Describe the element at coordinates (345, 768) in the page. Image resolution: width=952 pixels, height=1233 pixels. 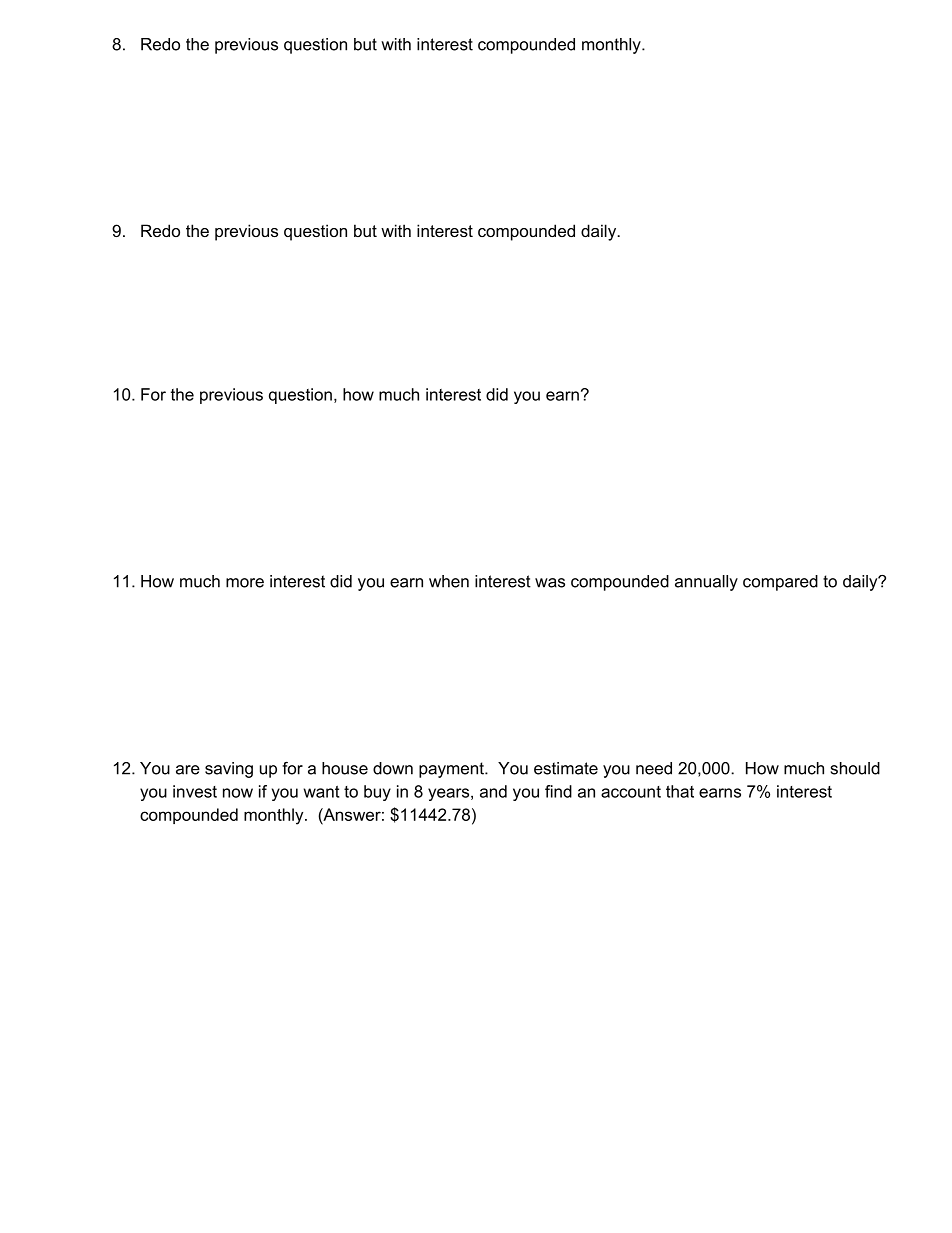
I see `house` at that location.
